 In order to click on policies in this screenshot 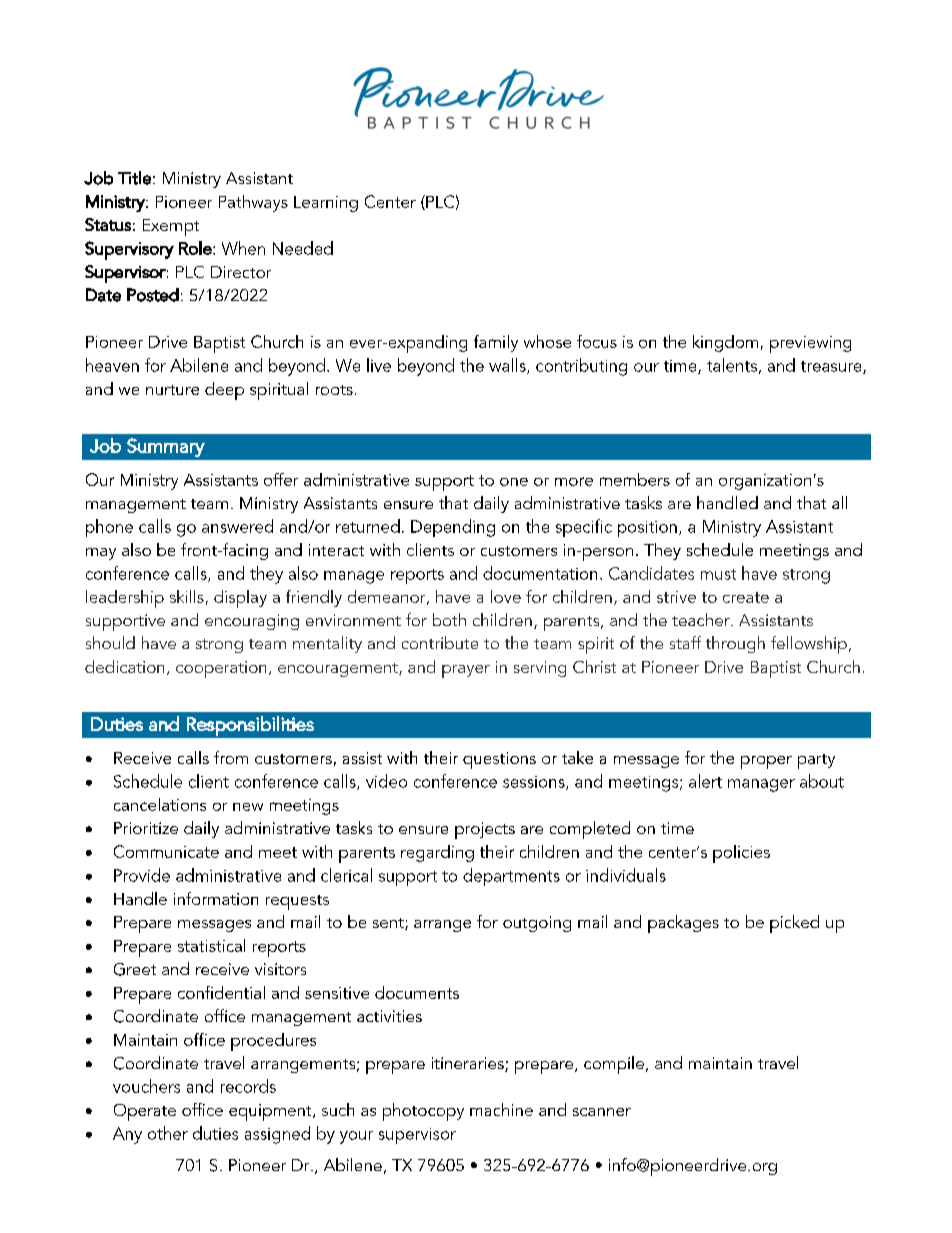, I will do `click(741, 854)`.
